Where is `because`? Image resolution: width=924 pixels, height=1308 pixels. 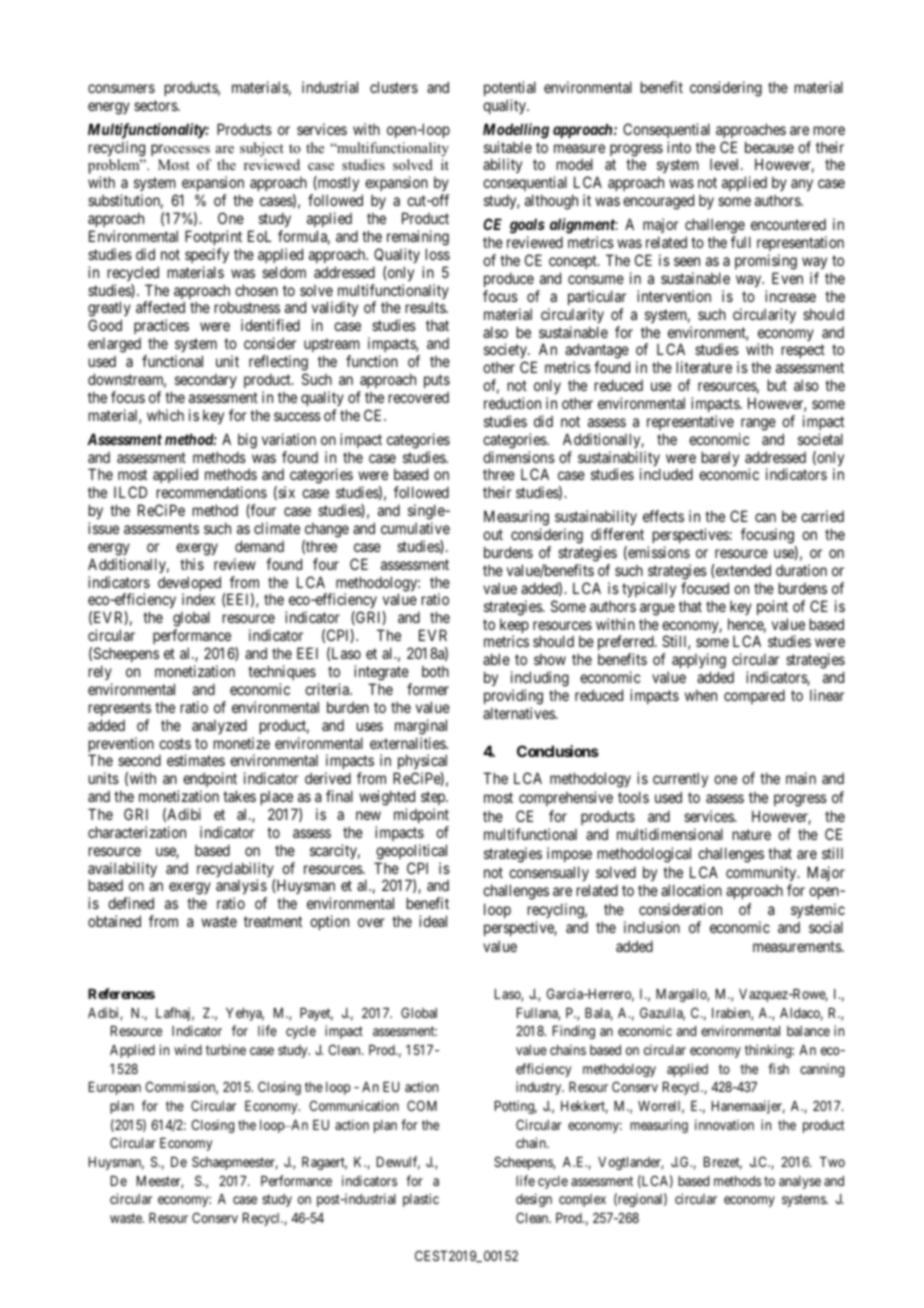 because is located at coordinates (769, 147).
